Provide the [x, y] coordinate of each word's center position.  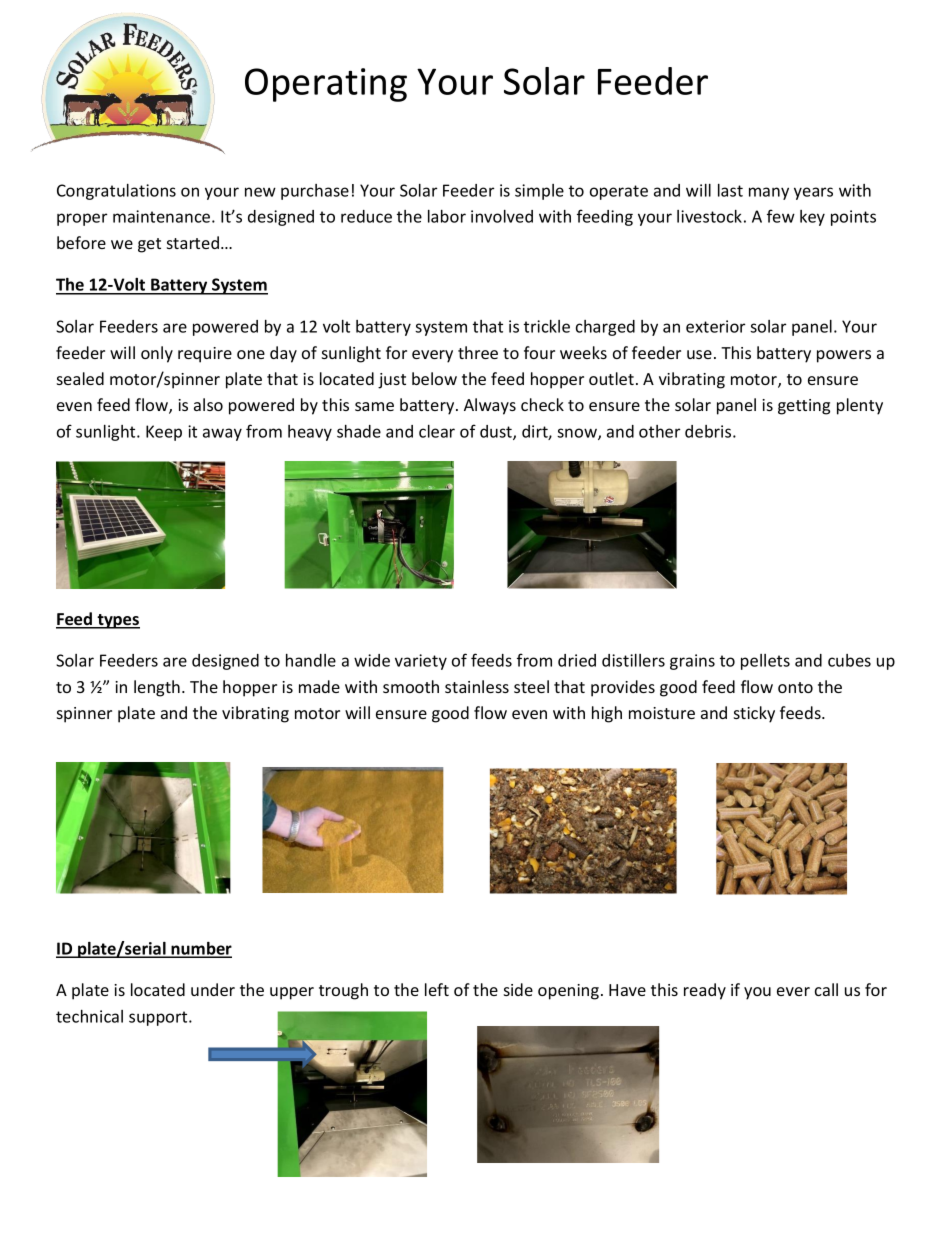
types [117, 621]
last [730, 190]
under [213, 989]
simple [539, 192]
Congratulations [116, 192]
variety [421, 662]
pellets [765, 662]
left [437, 989]
